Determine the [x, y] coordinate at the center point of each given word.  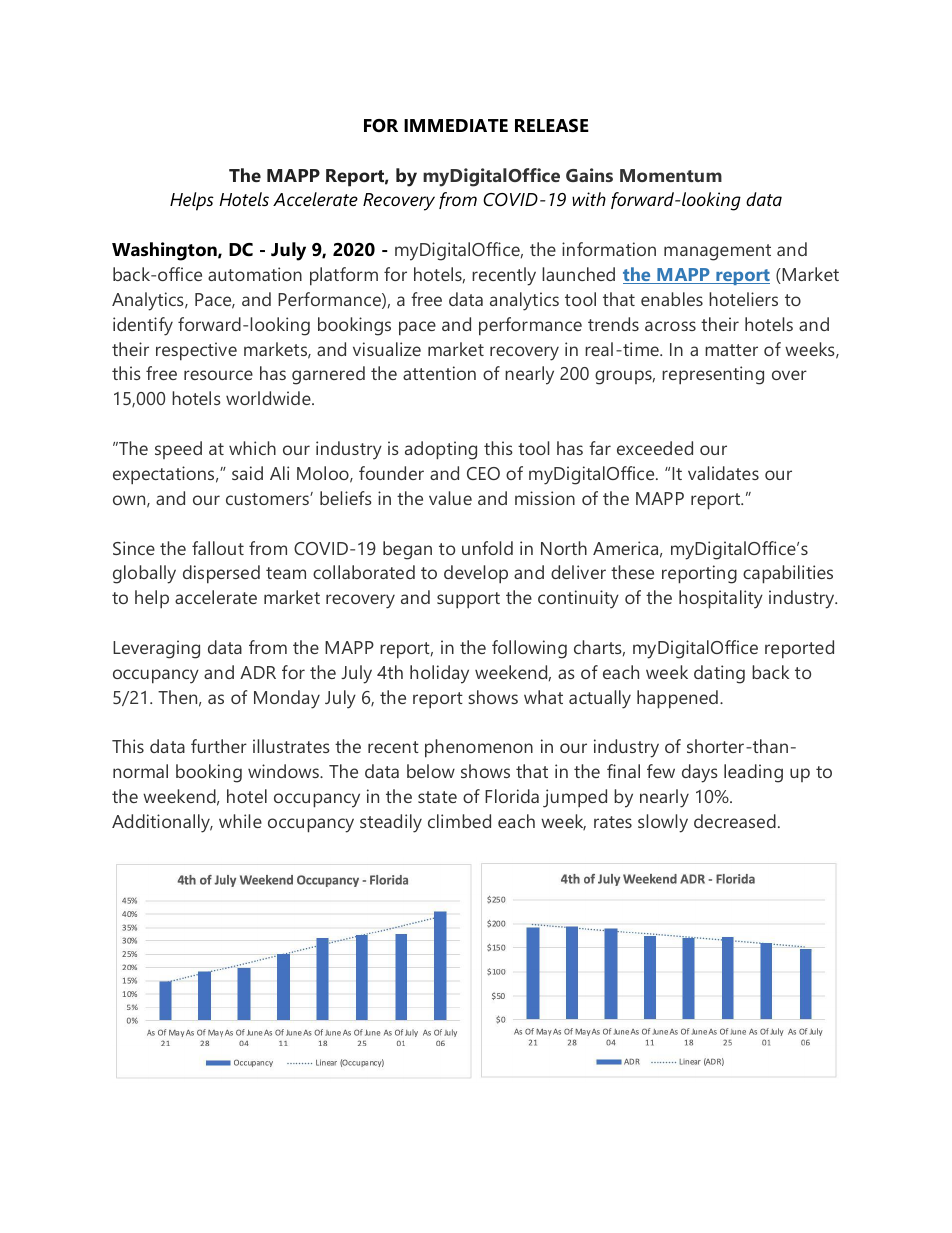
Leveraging [156, 649]
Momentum [671, 175]
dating [719, 674]
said [247, 473]
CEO [483, 473]
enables [672, 299]
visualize [387, 349]
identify [143, 326]
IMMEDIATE [456, 125]
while [240, 821]
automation [255, 274]
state [437, 797]
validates [723, 473]
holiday [439, 674]
